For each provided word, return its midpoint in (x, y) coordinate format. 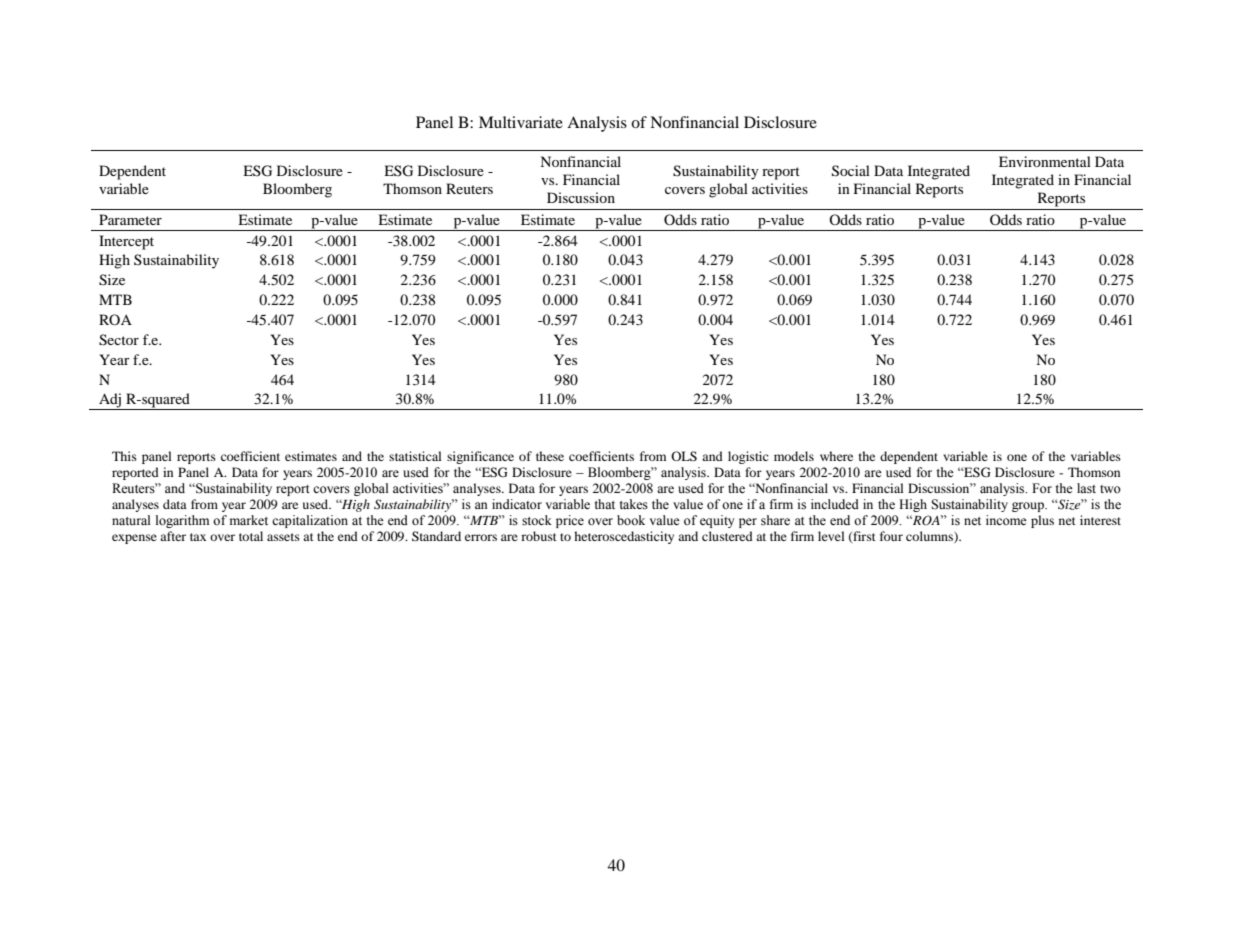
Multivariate (521, 122)
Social (851, 171)
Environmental (1045, 161)
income (1006, 520)
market (249, 520)
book (631, 520)
